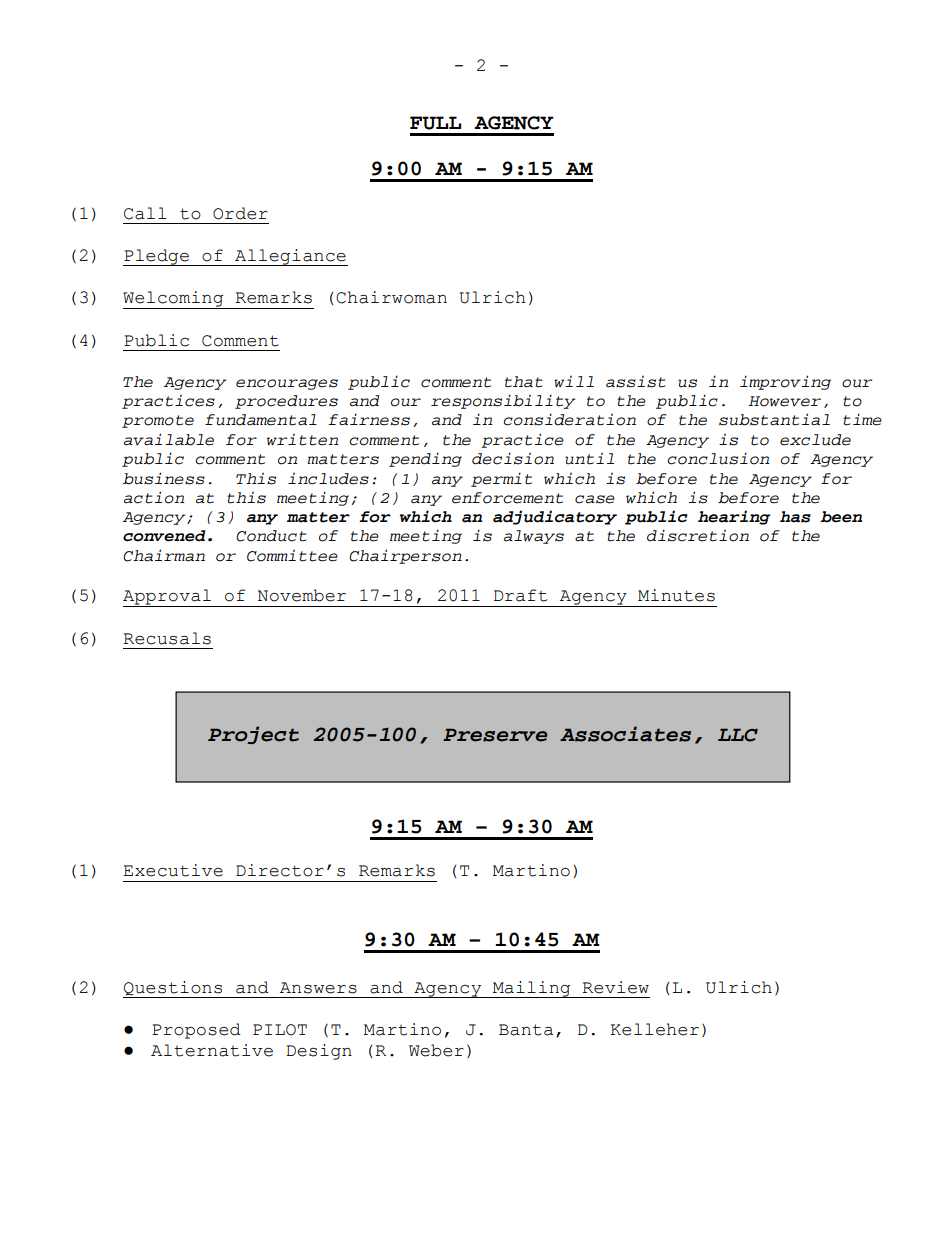  I want to click on Mailing, so click(531, 989).
